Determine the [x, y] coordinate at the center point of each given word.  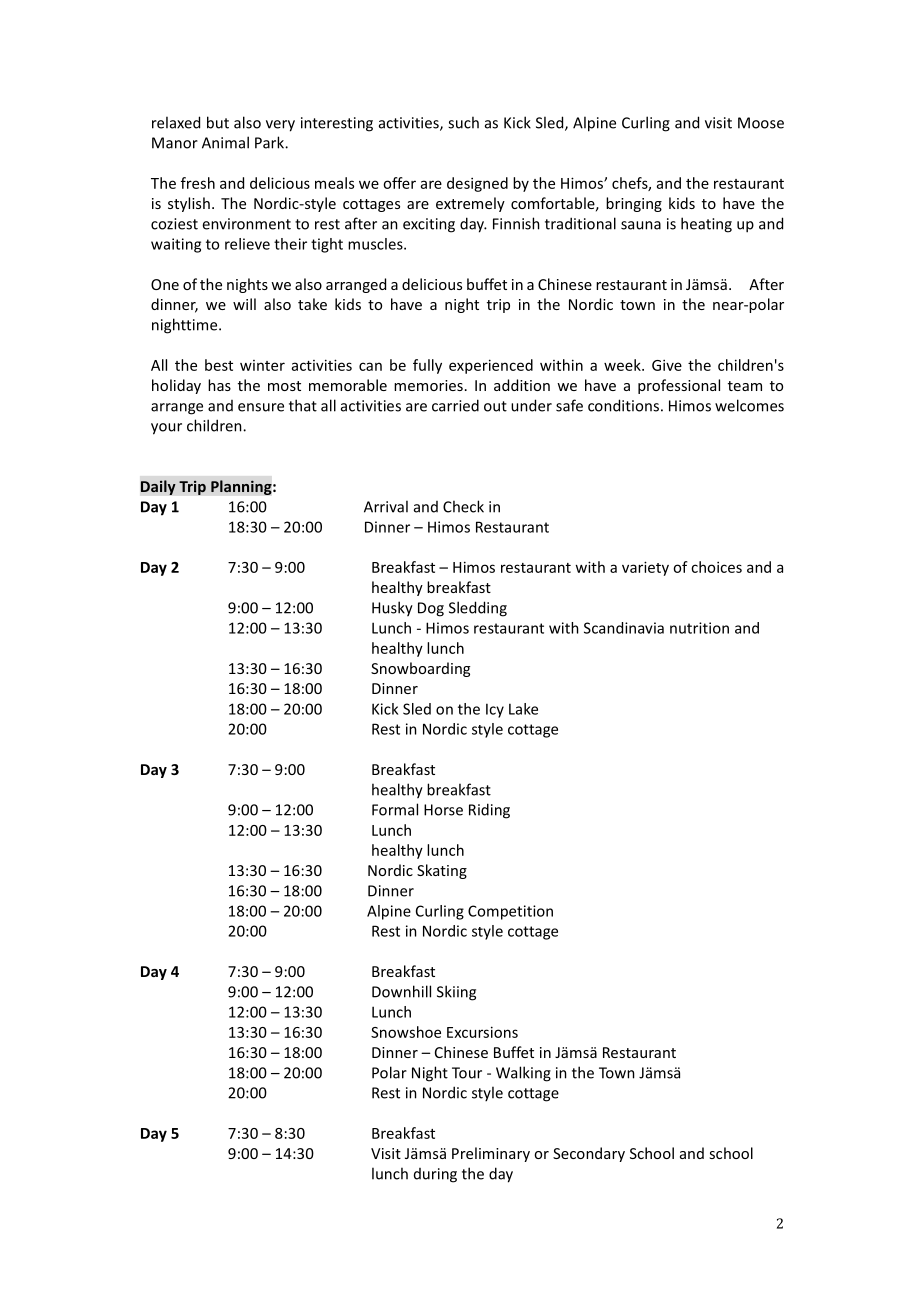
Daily [158, 487]
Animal [225, 142]
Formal [395, 809]
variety [645, 568]
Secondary [589, 1154]
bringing [634, 204]
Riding [489, 811]
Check [463, 506]
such [463, 122]
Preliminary [491, 1154]
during [435, 1175]
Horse [443, 810]
